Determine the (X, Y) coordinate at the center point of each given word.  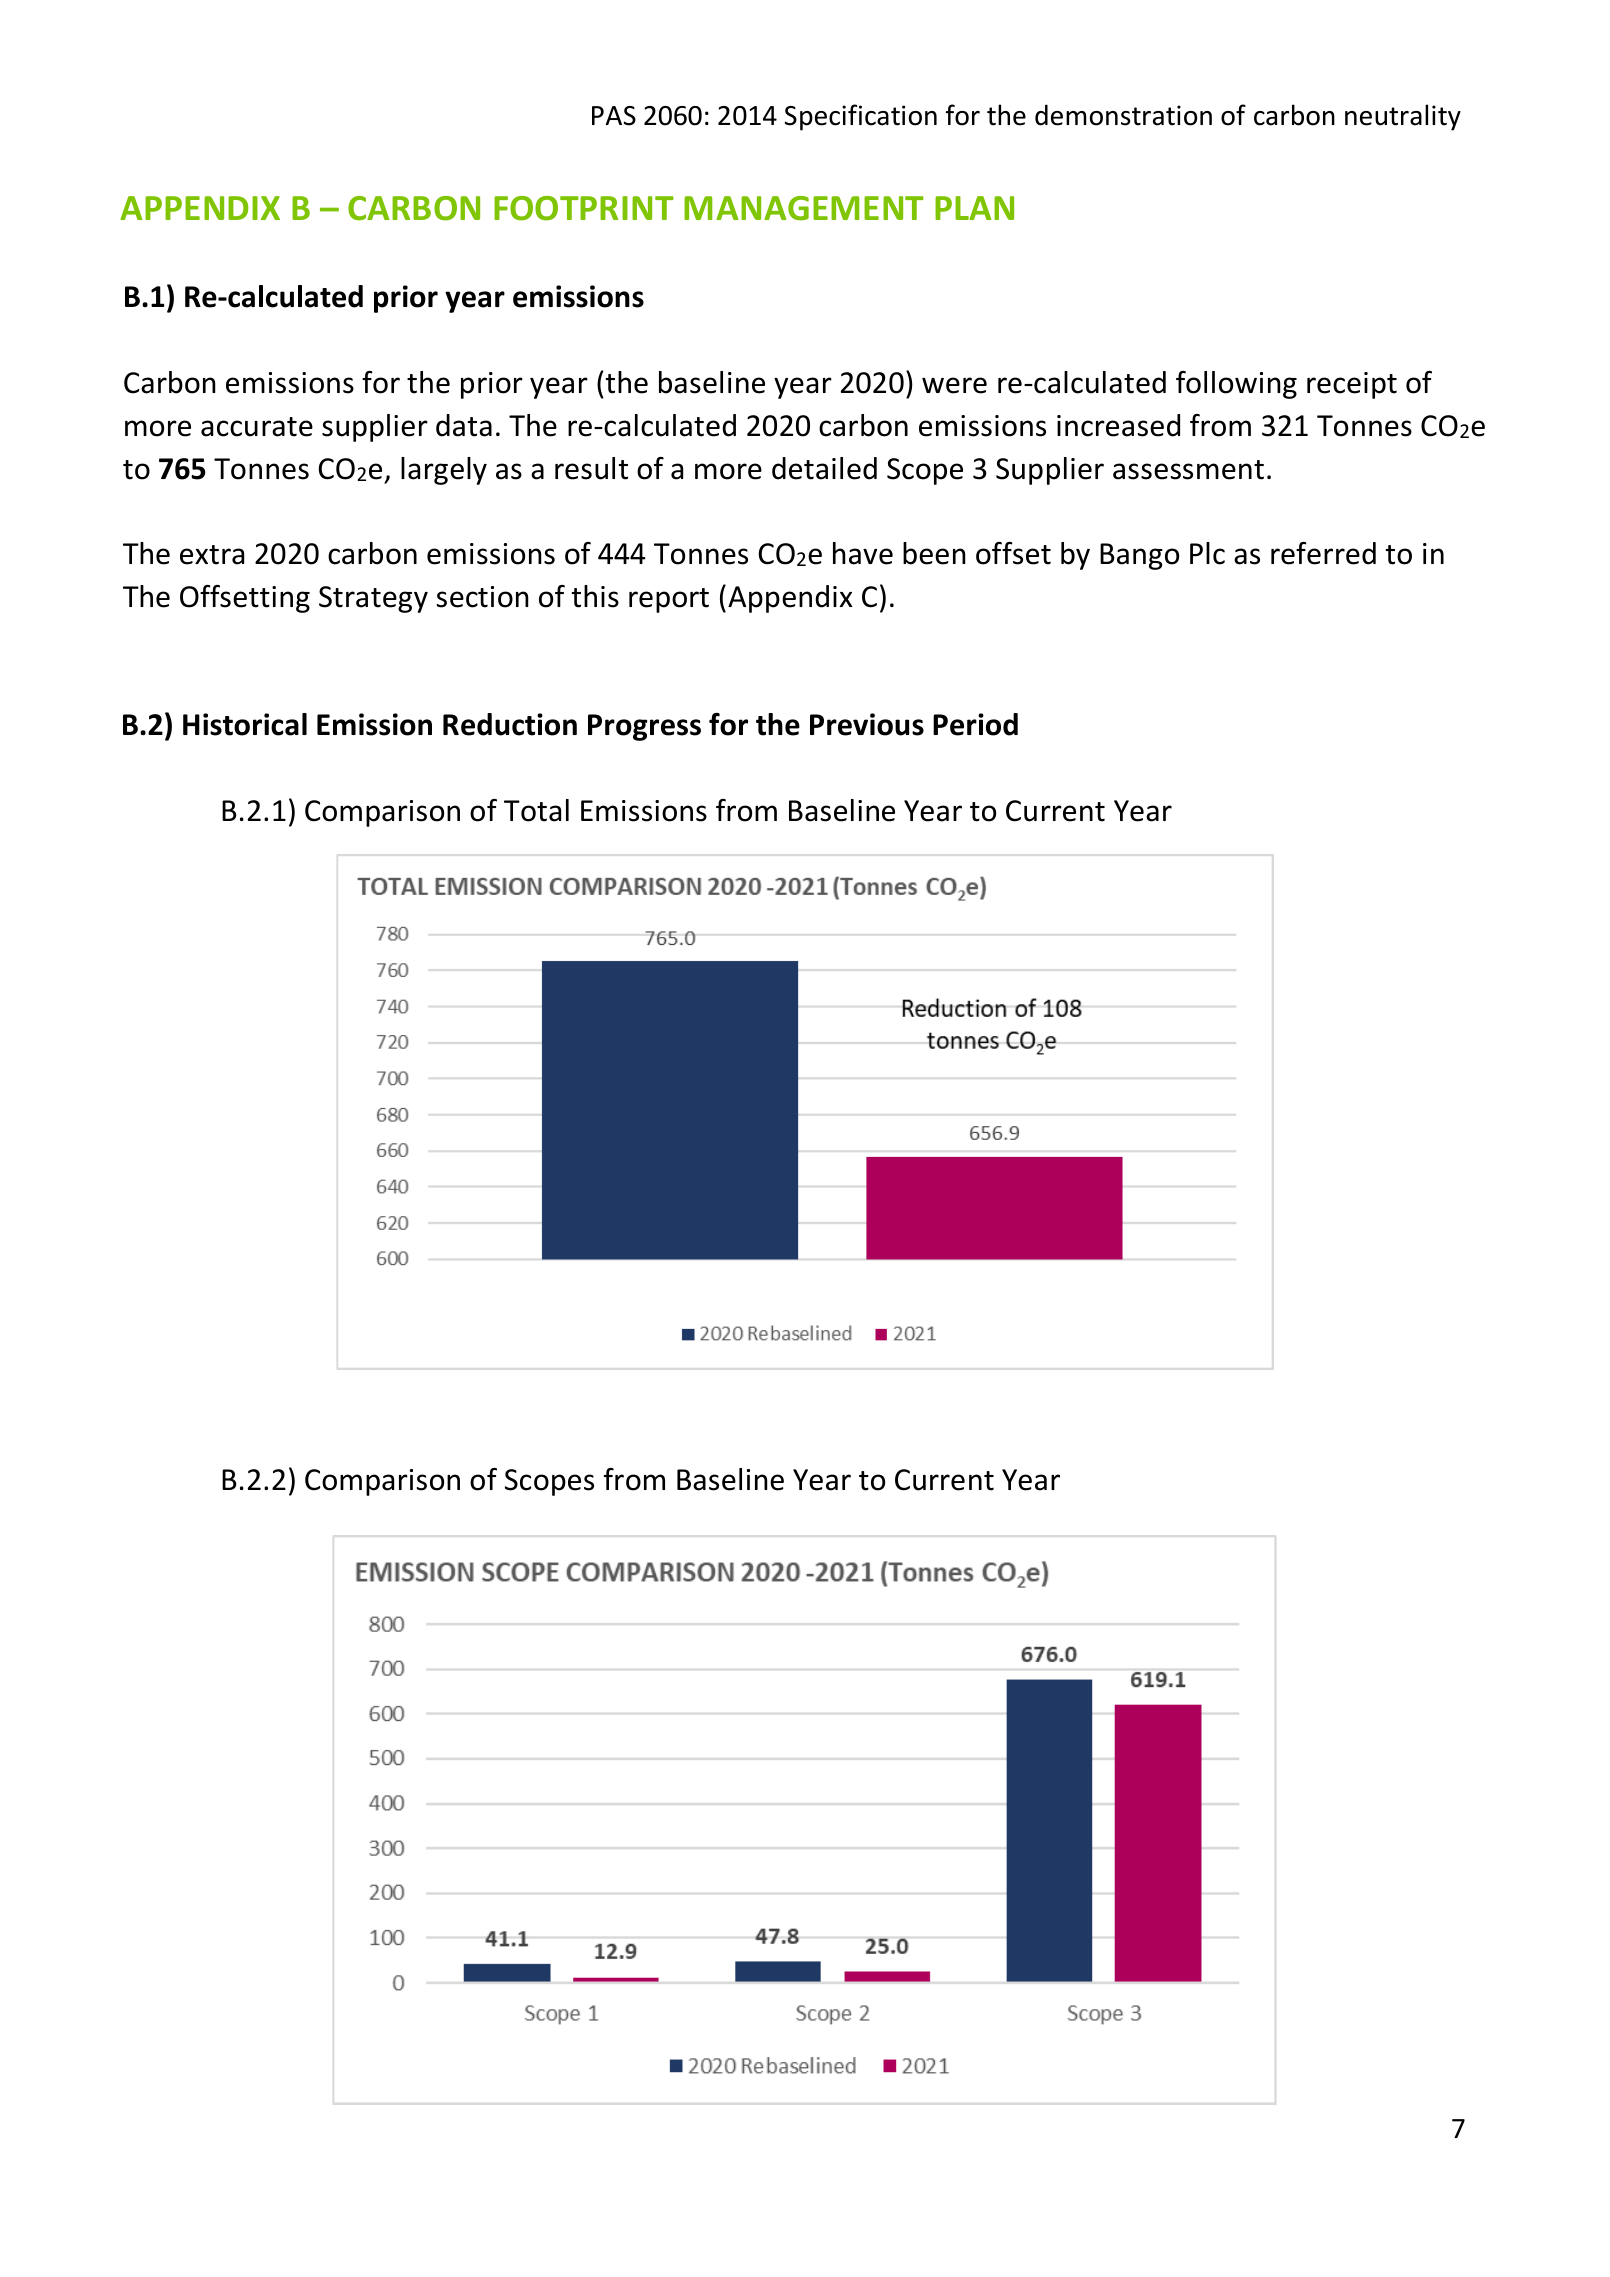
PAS (614, 116)
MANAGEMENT (804, 208)
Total (536, 810)
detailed (824, 468)
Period (975, 724)
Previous (867, 724)
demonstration (1123, 115)
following (1236, 385)
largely (444, 471)
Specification (861, 117)
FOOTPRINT (584, 208)
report (669, 600)
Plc (1207, 553)
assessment (1188, 470)
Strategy (373, 599)
